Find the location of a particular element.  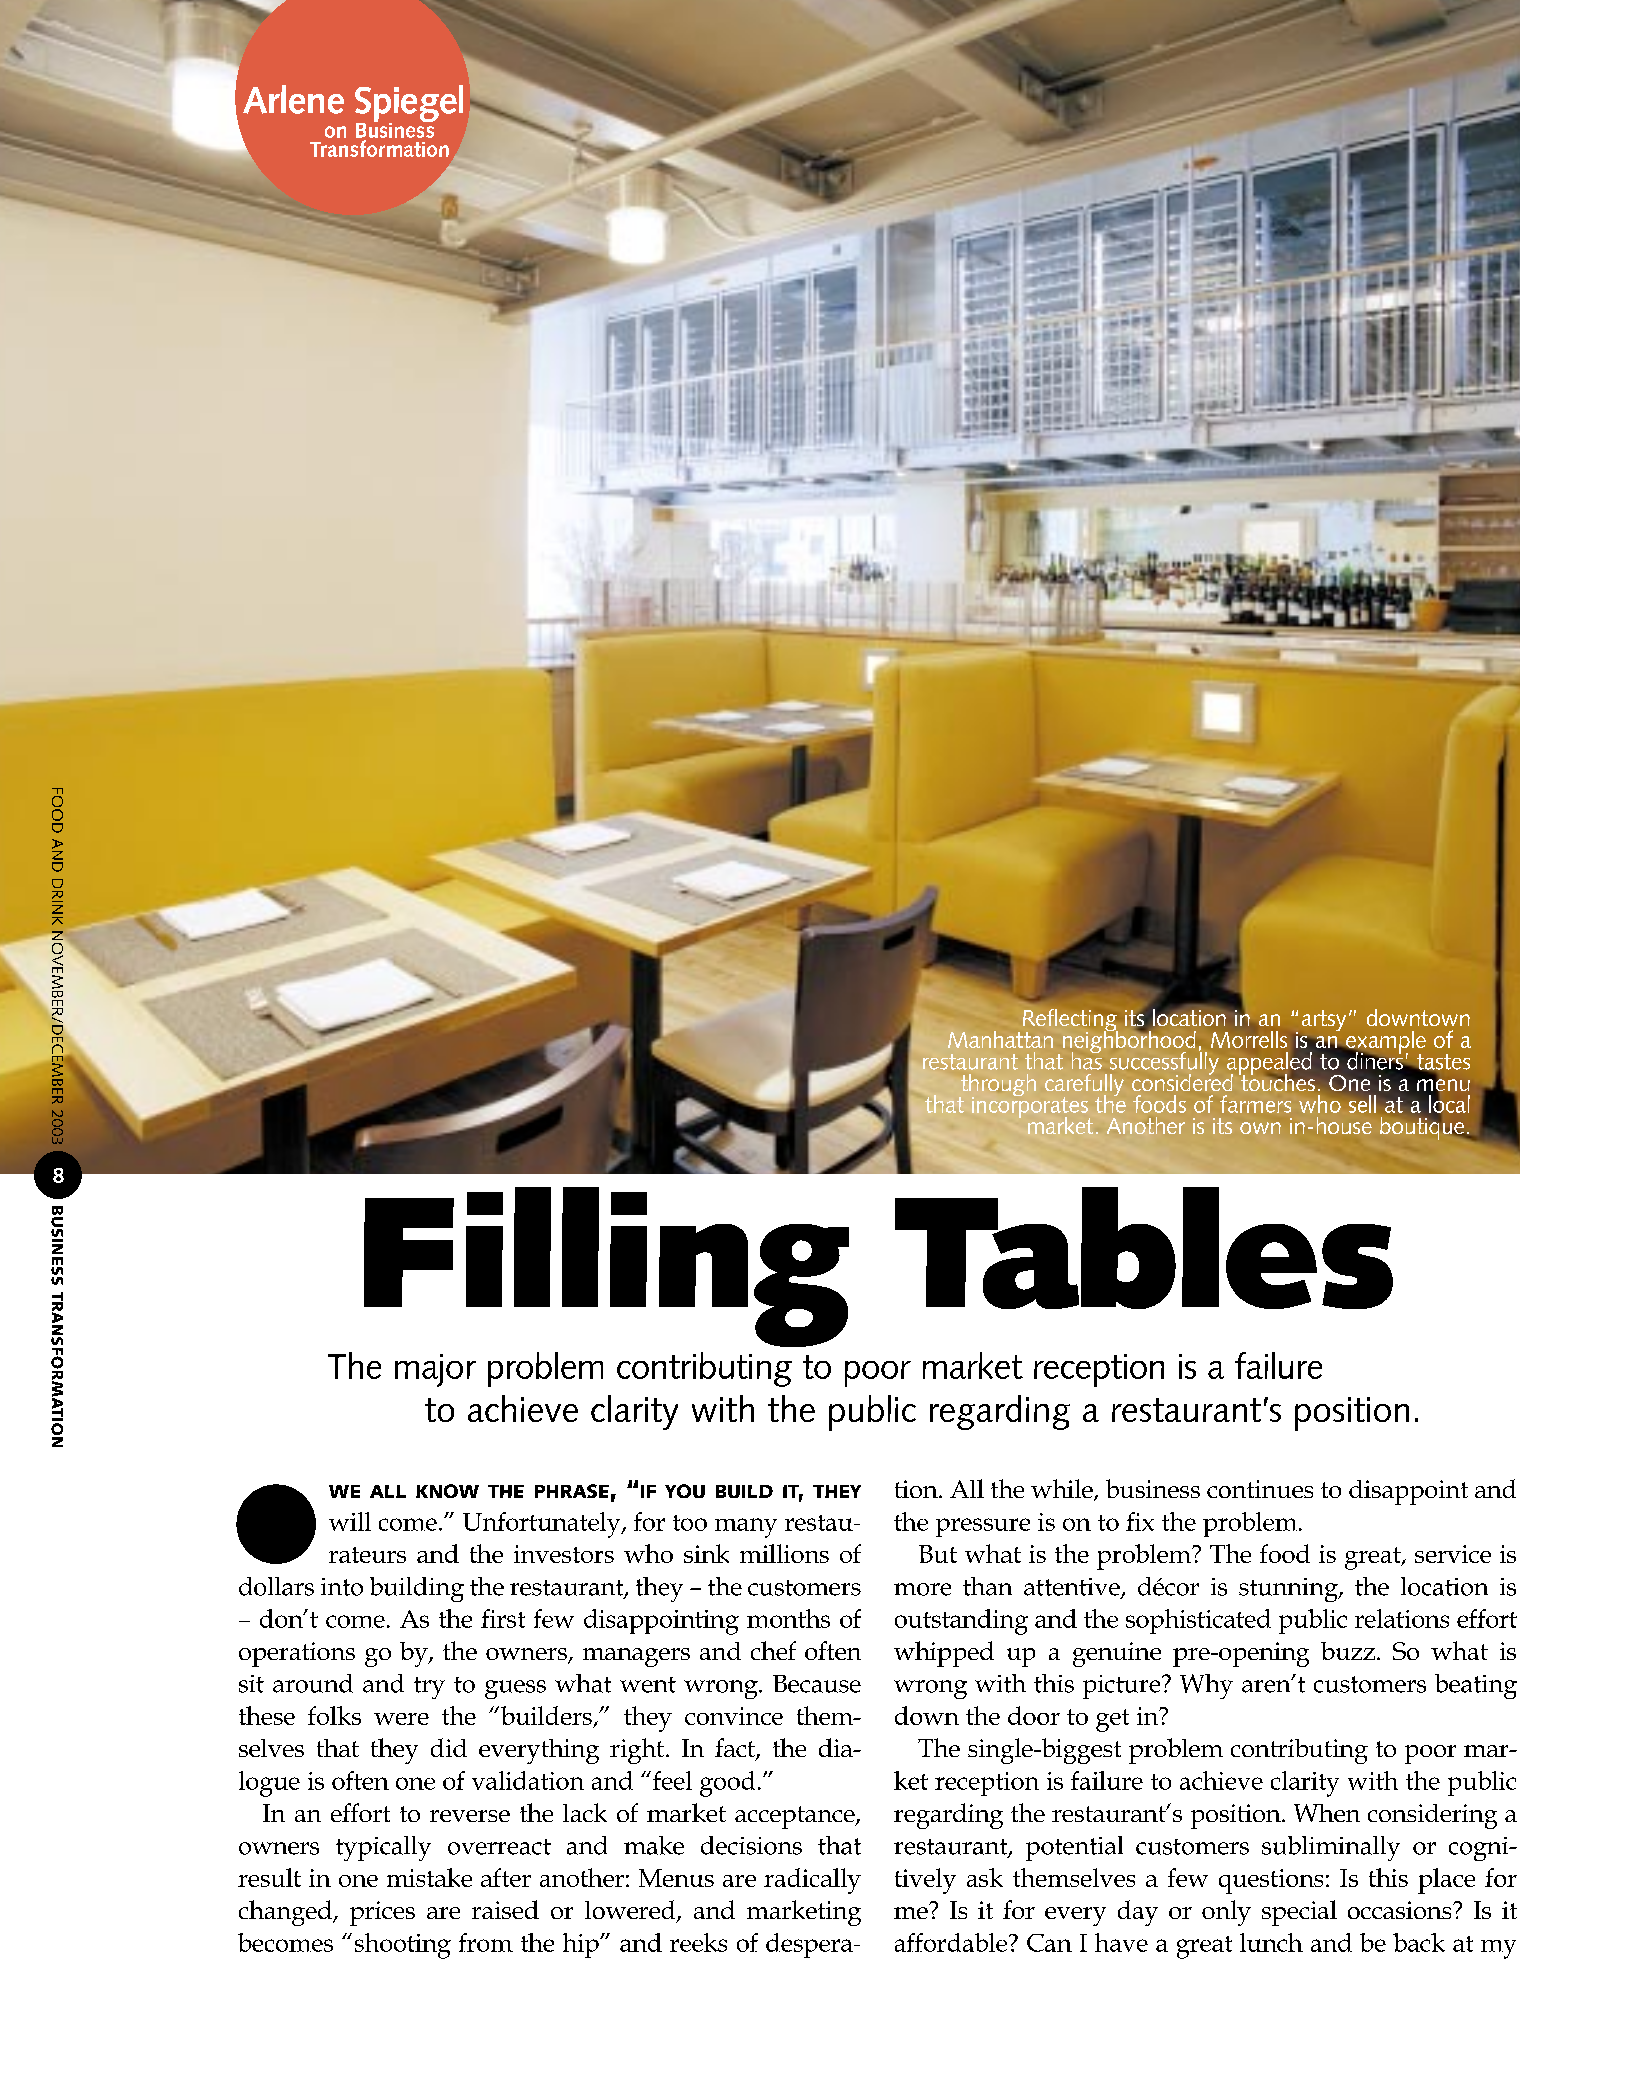

artsy is located at coordinates (1324, 1020).
